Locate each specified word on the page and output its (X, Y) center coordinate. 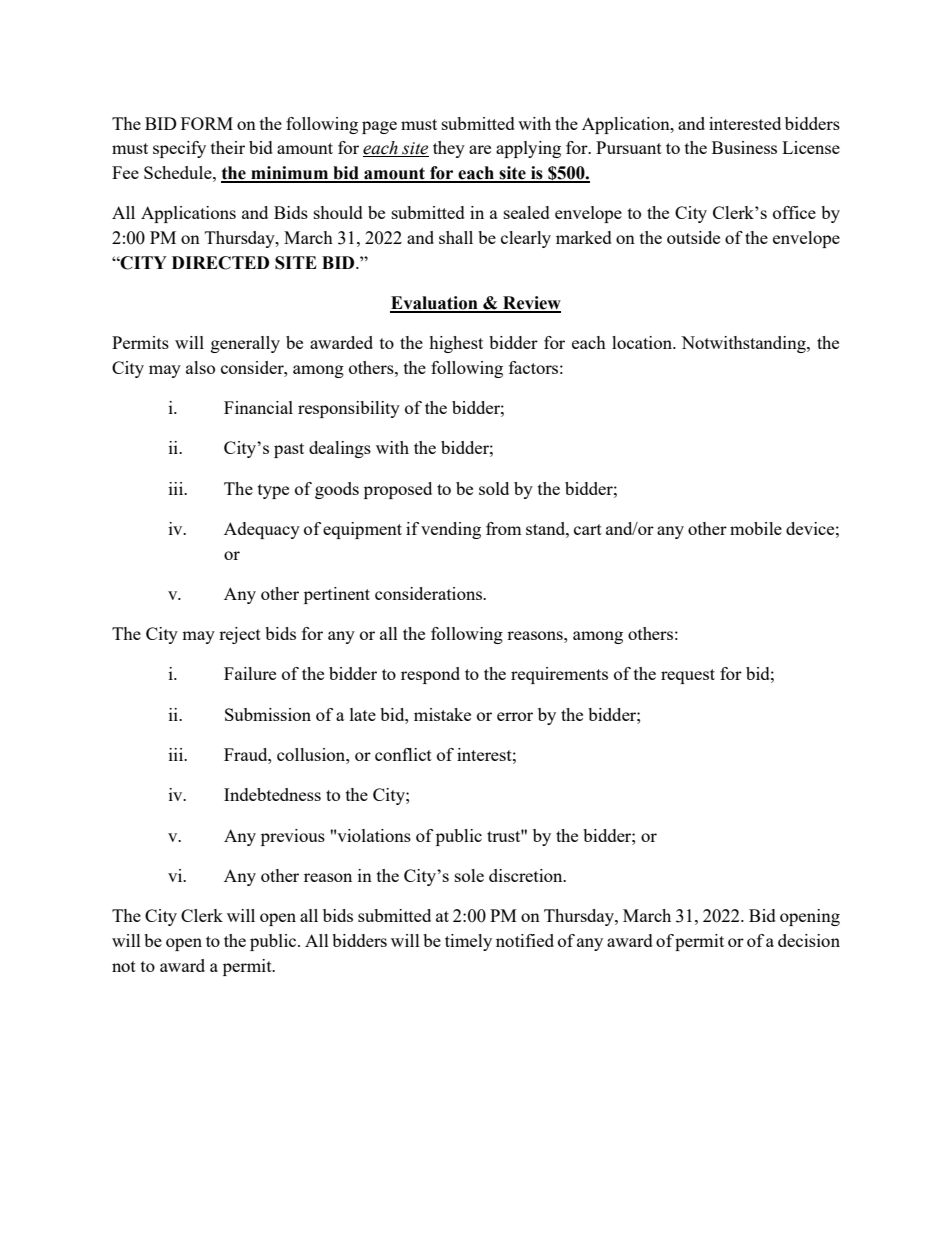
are (480, 149)
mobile (756, 528)
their (228, 147)
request (688, 676)
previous (293, 837)
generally (245, 344)
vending (451, 530)
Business (744, 147)
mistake (442, 714)
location (643, 342)
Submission (268, 714)
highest (456, 344)
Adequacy (262, 530)
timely (468, 942)
